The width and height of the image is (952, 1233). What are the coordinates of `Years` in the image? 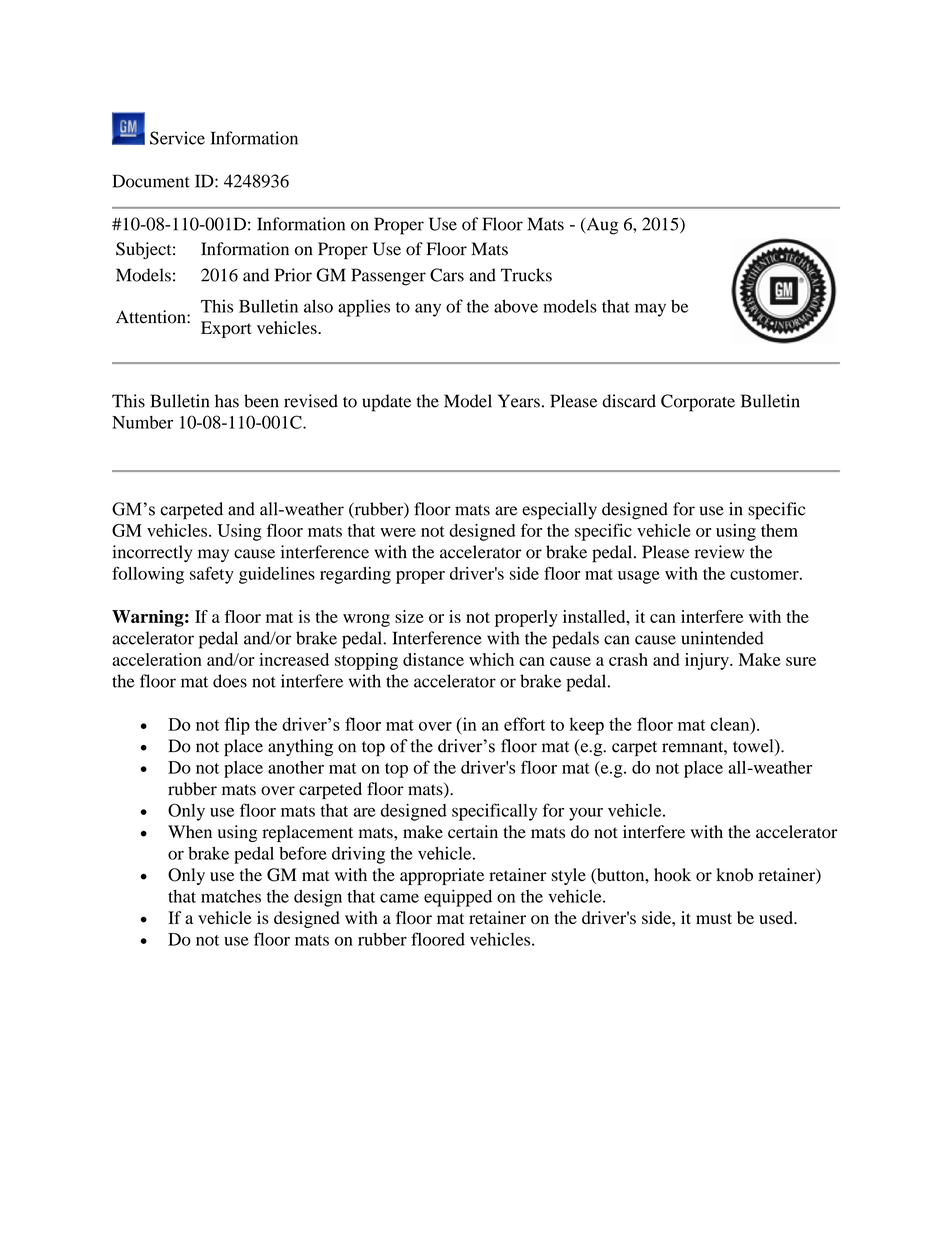 It's located at (519, 401).
